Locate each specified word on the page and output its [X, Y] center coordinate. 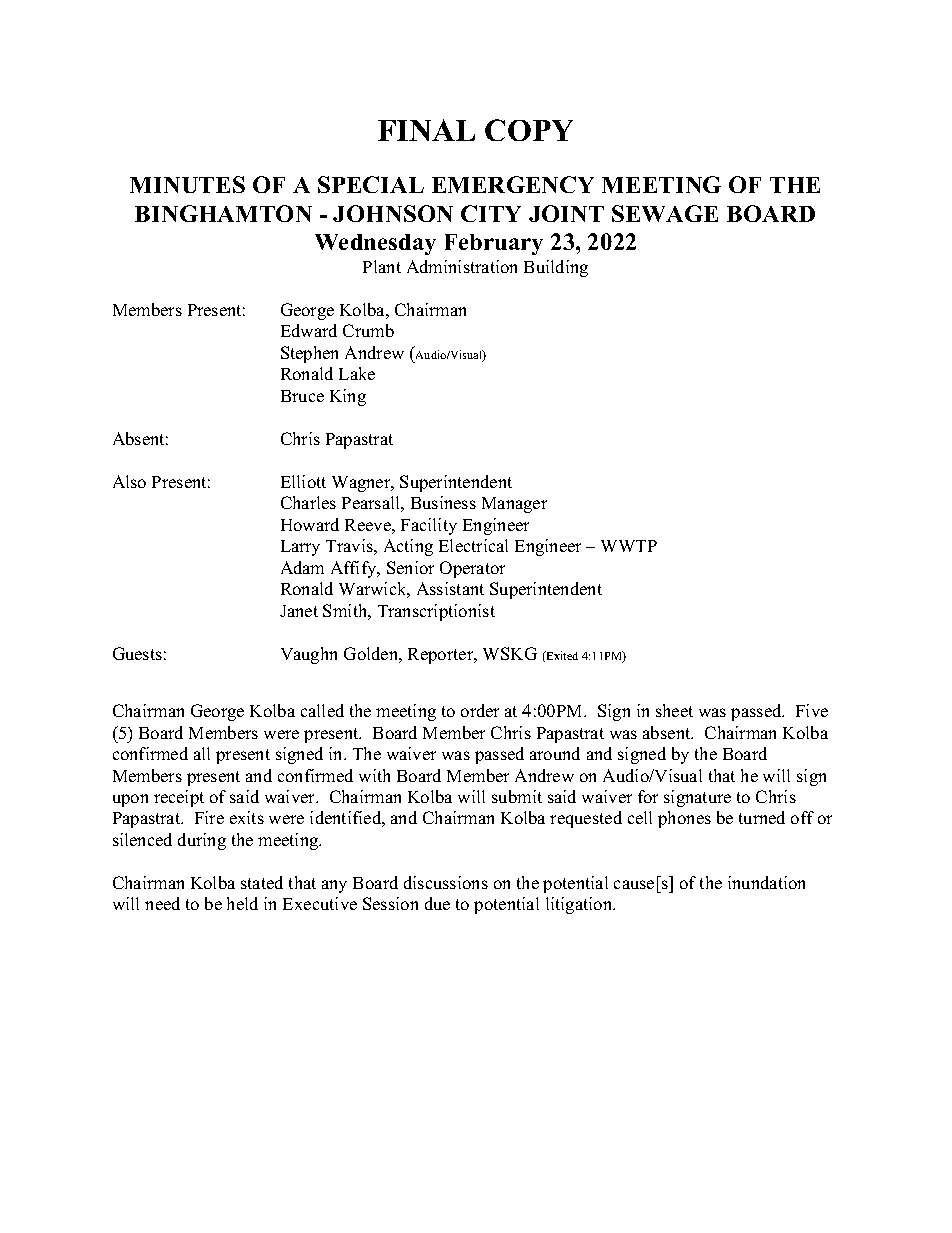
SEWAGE [665, 213]
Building [556, 268]
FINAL [426, 130]
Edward [309, 330]
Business [443, 502]
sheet [674, 710]
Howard [310, 524]
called [322, 710]
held [242, 903]
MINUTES [187, 184]
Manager [514, 505]
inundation [766, 882]
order [480, 710]
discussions [446, 882]
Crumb [368, 330]
